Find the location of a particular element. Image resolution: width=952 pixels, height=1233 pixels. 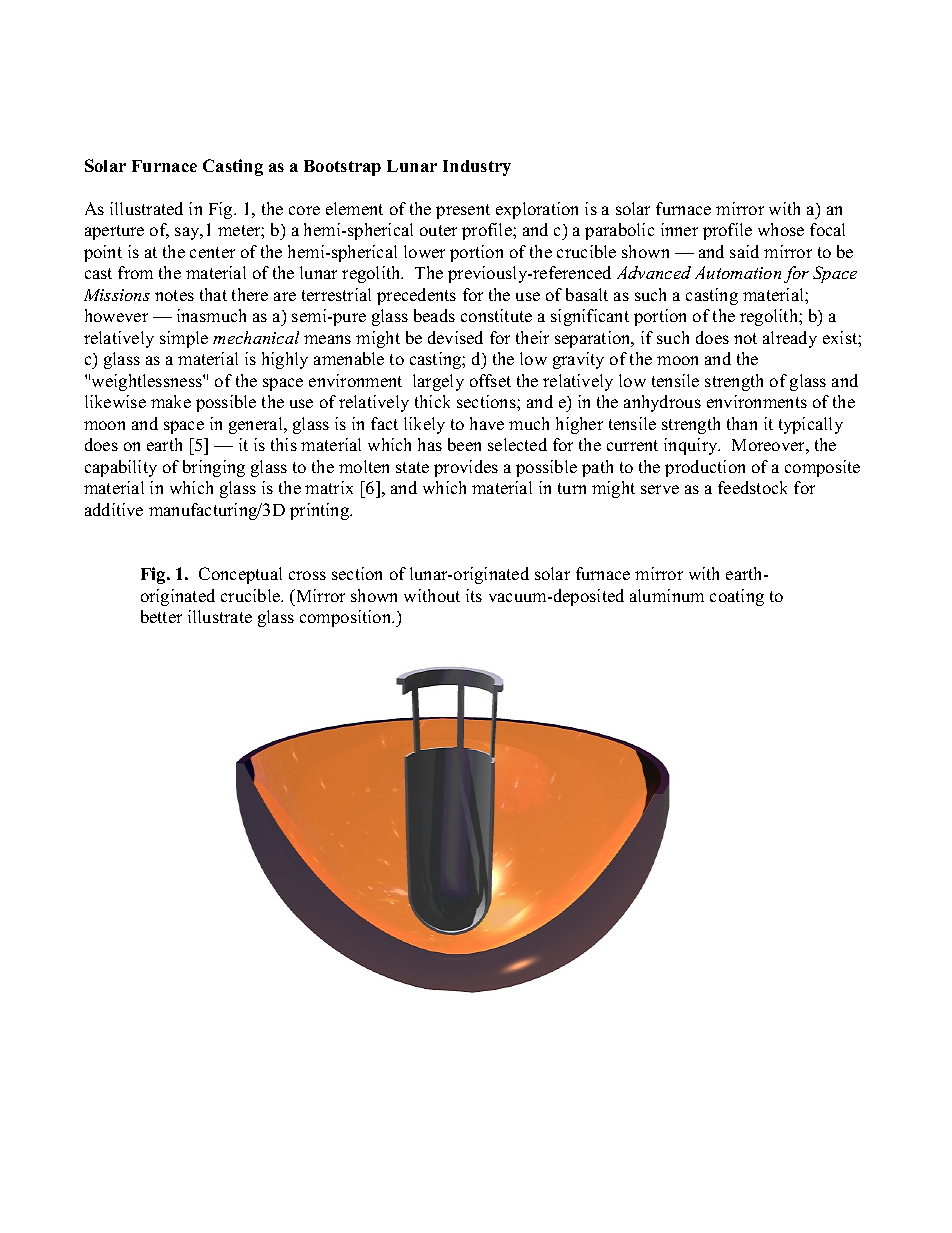

core is located at coordinates (304, 210).
